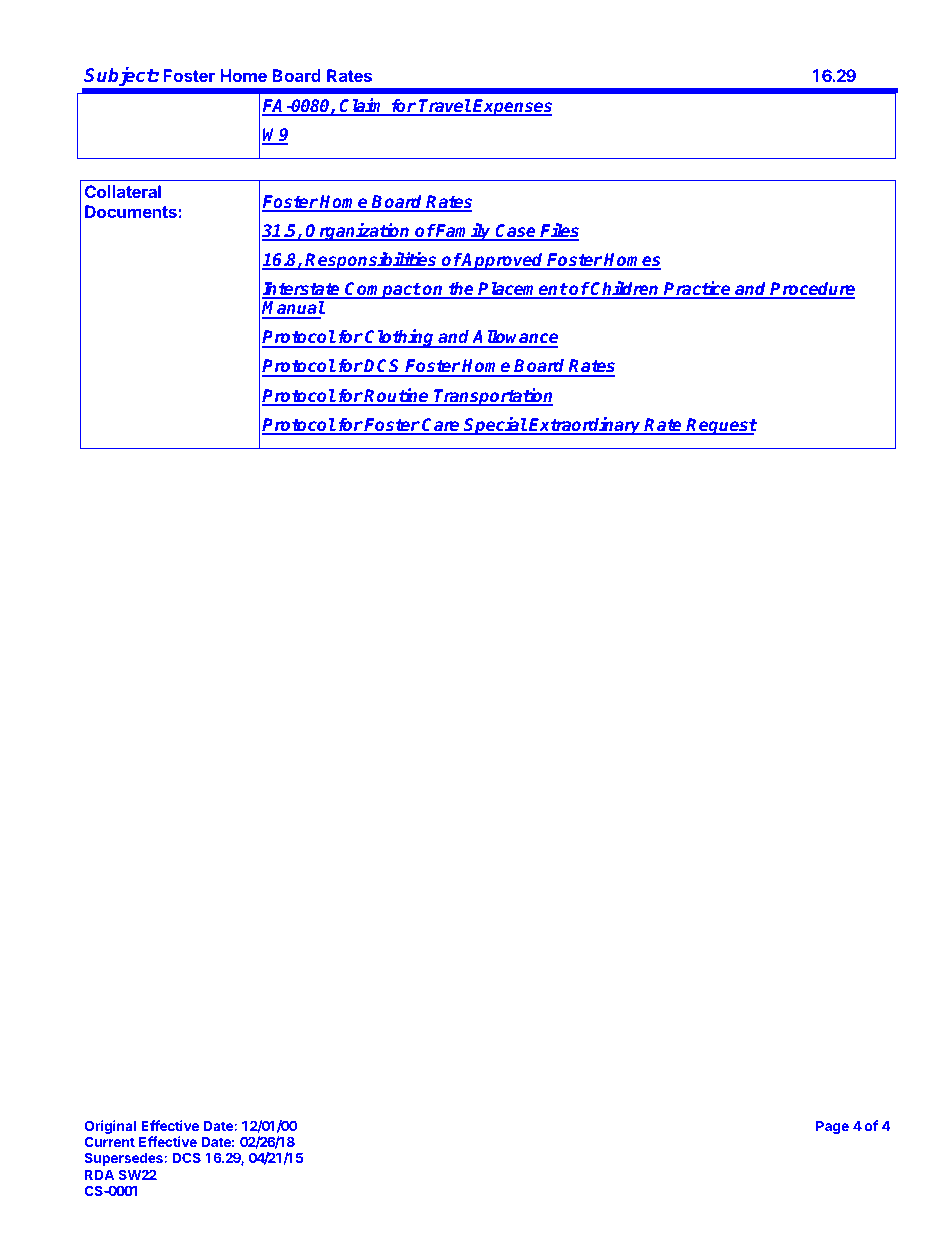 This screenshot has height=1233, width=952. I want to click on Special, so click(495, 426).
